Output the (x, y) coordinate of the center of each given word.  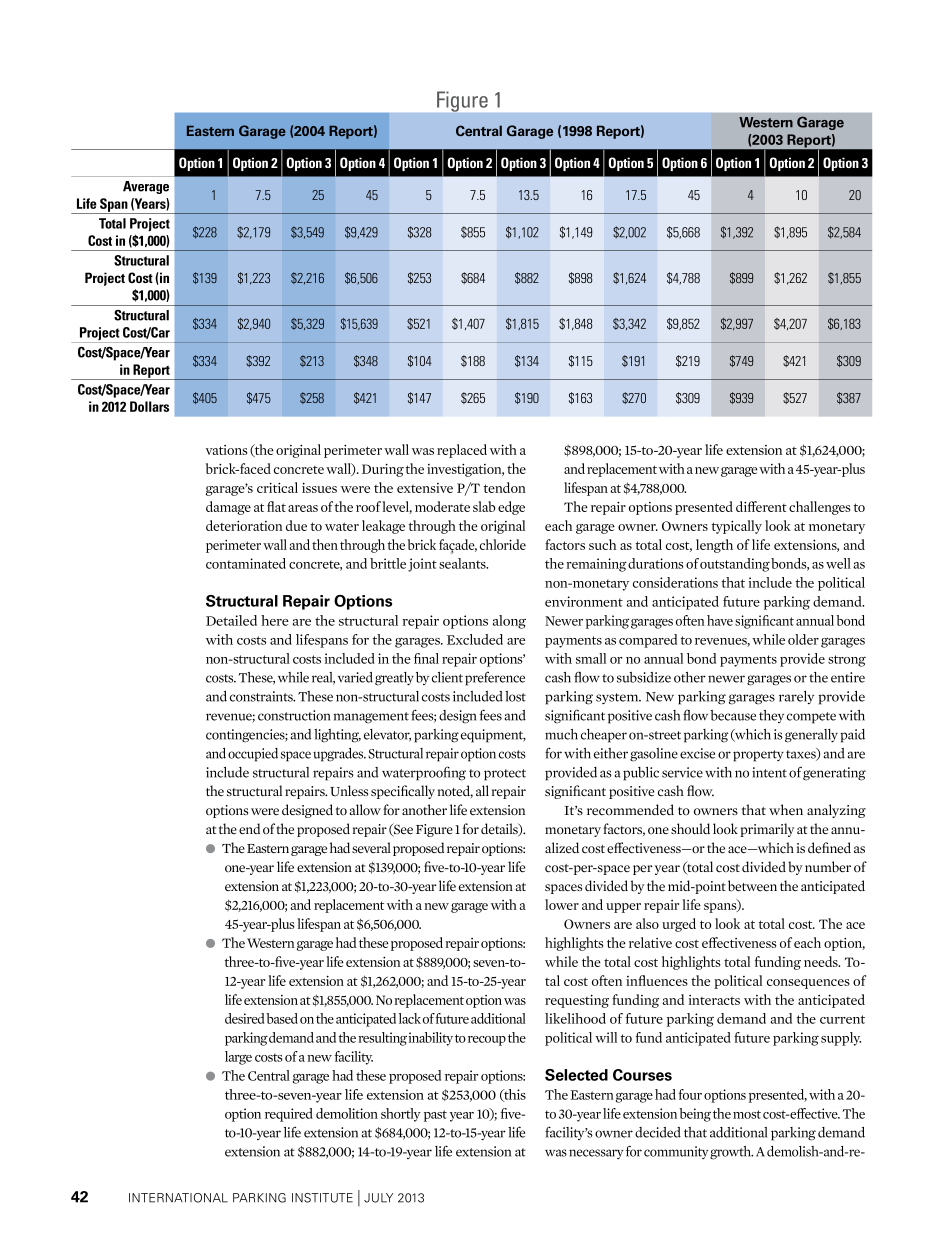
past (435, 1116)
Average (146, 187)
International (178, 1198)
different (761, 506)
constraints (262, 696)
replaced (462, 451)
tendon (504, 487)
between (752, 886)
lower (562, 904)
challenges (820, 508)
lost (515, 696)
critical (277, 487)
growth (731, 1153)
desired (244, 1018)
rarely (796, 697)
